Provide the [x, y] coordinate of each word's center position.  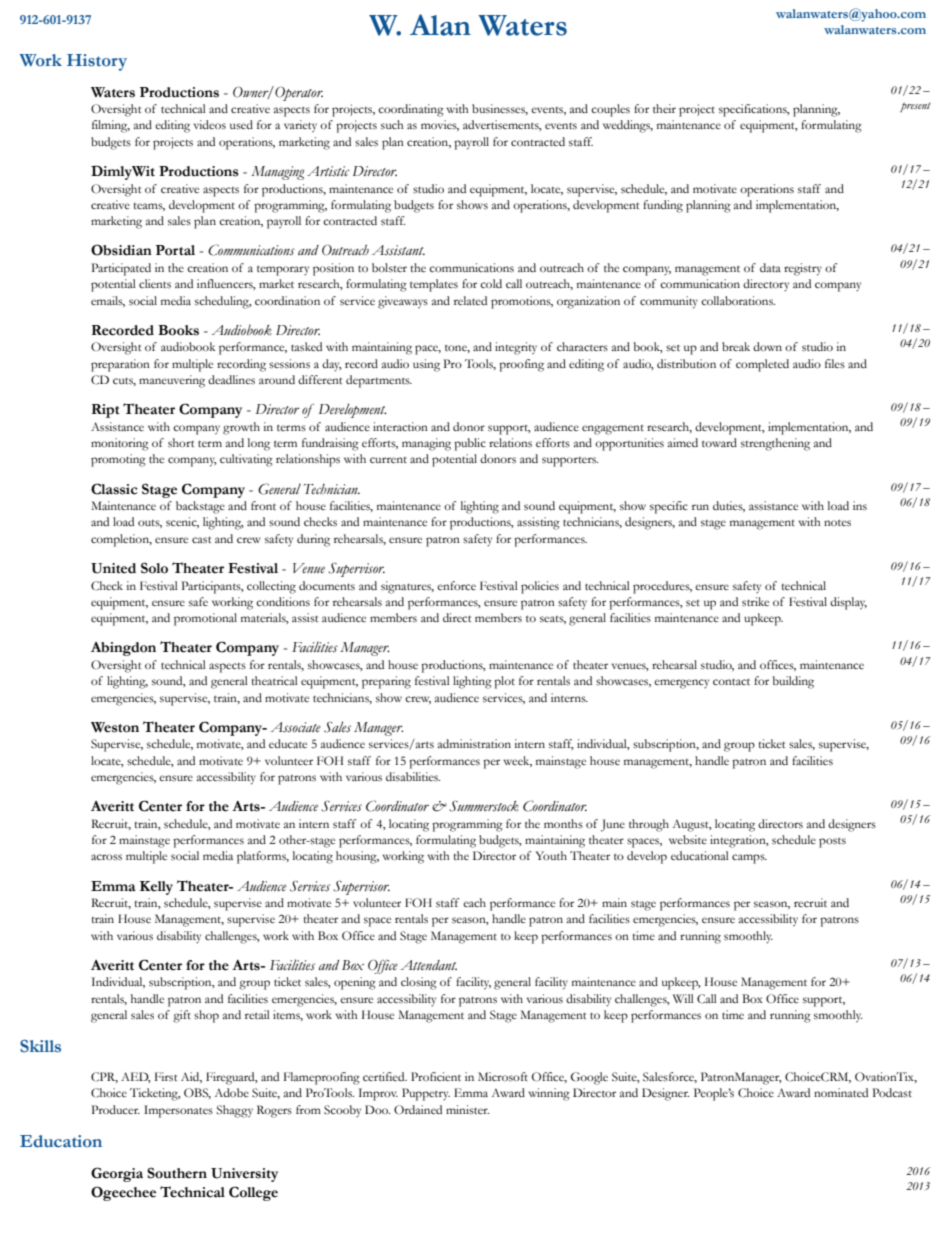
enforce [456, 585]
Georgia [117, 1174]
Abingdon [123, 649]
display [848, 603]
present [915, 107]
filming [111, 126]
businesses [500, 109]
